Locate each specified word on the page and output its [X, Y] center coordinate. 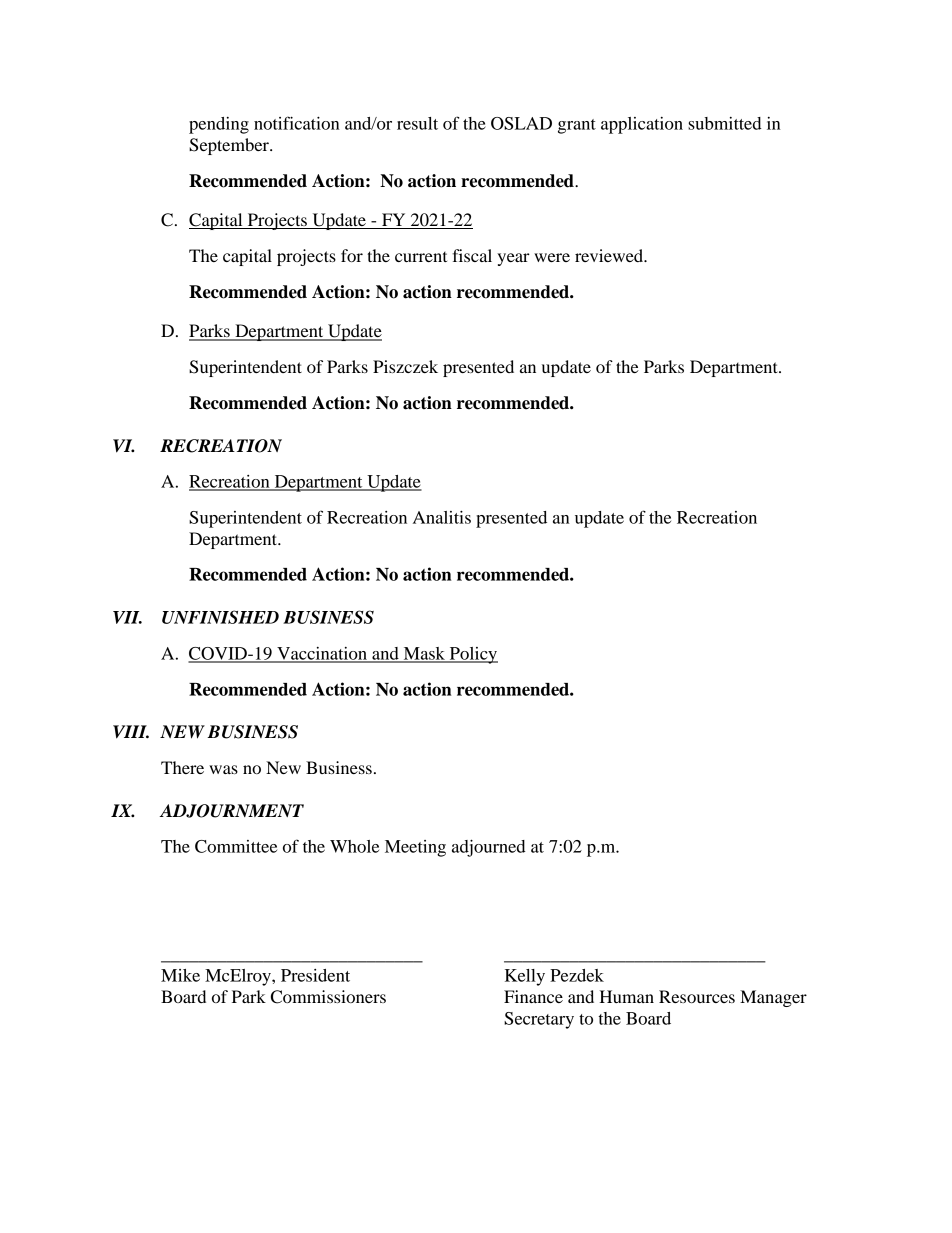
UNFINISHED [220, 617]
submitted [725, 123]
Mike [180, 975]
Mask [424, 654]
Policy [472, 655]
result [417, 123]
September [230, 146]
